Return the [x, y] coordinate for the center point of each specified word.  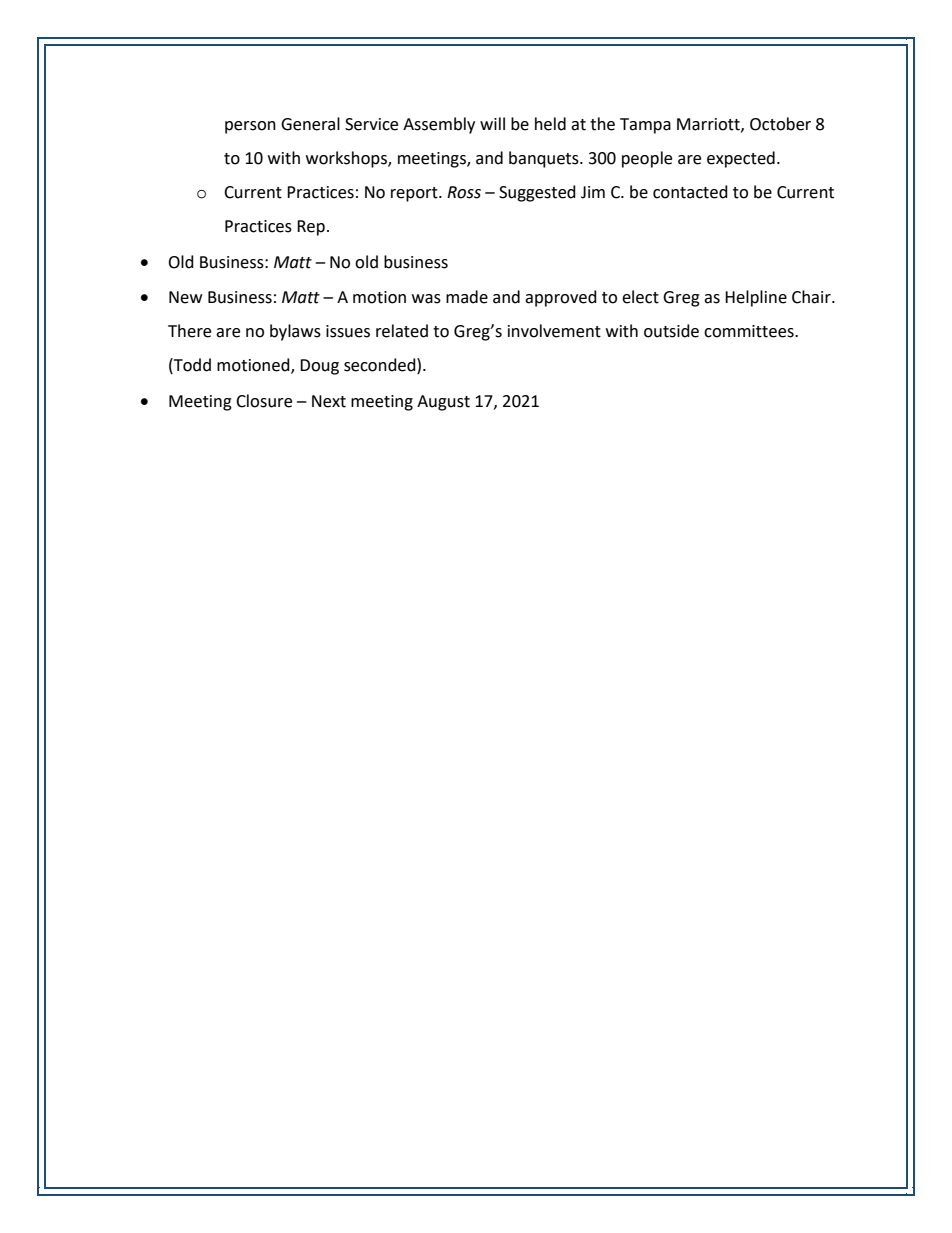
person [250, 127]
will [492, 123]
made [467, 297]
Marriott [709, 125]
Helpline [756, 298]
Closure [264, 401]
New [185, 297]
